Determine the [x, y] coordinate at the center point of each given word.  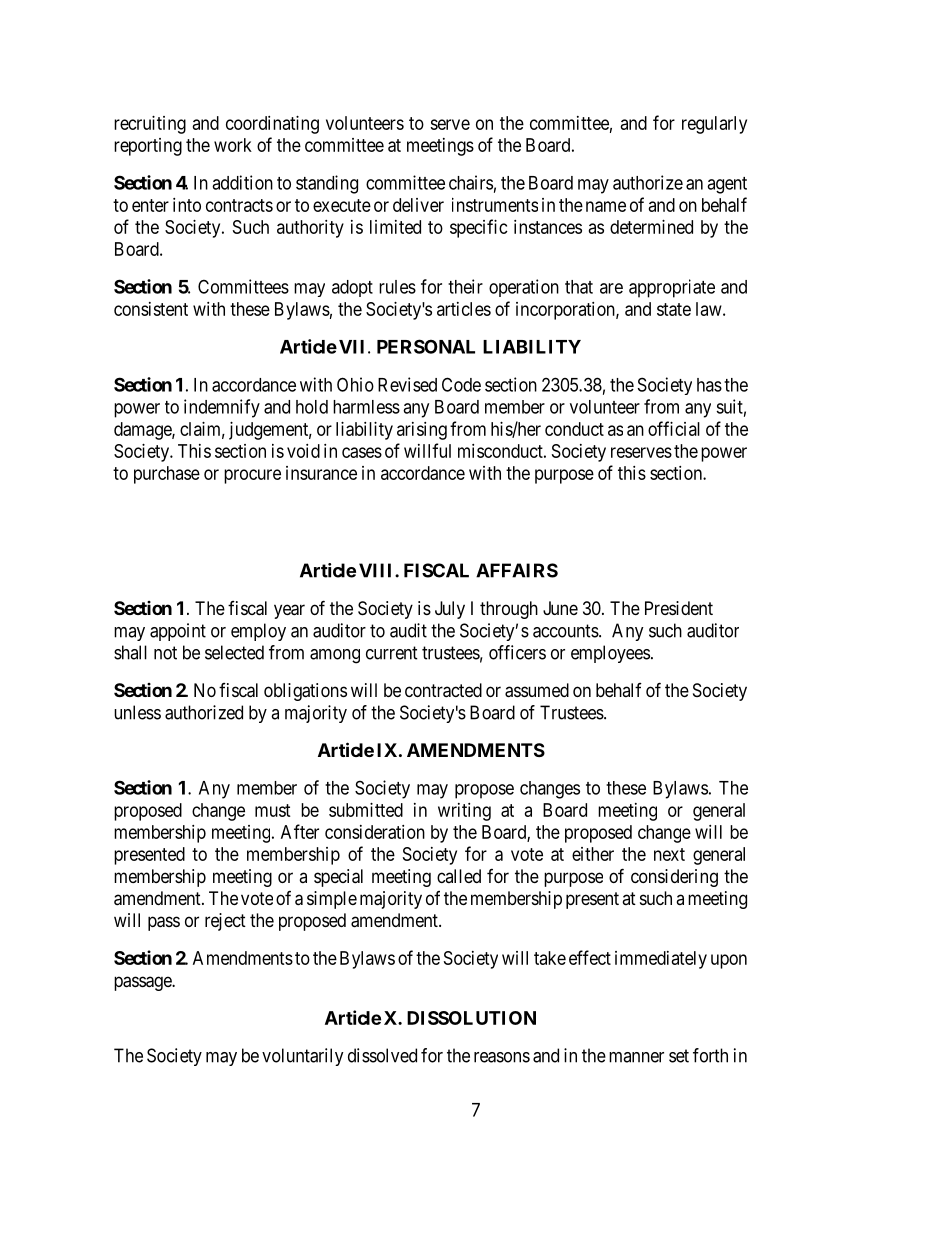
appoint [178, 632]
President [679, 608]
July [450, 610]
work [233, 145]
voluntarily [303, 1057]
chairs [471, 182]
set [679, 1056]
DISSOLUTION [471, 1018]
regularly [714, 125]
